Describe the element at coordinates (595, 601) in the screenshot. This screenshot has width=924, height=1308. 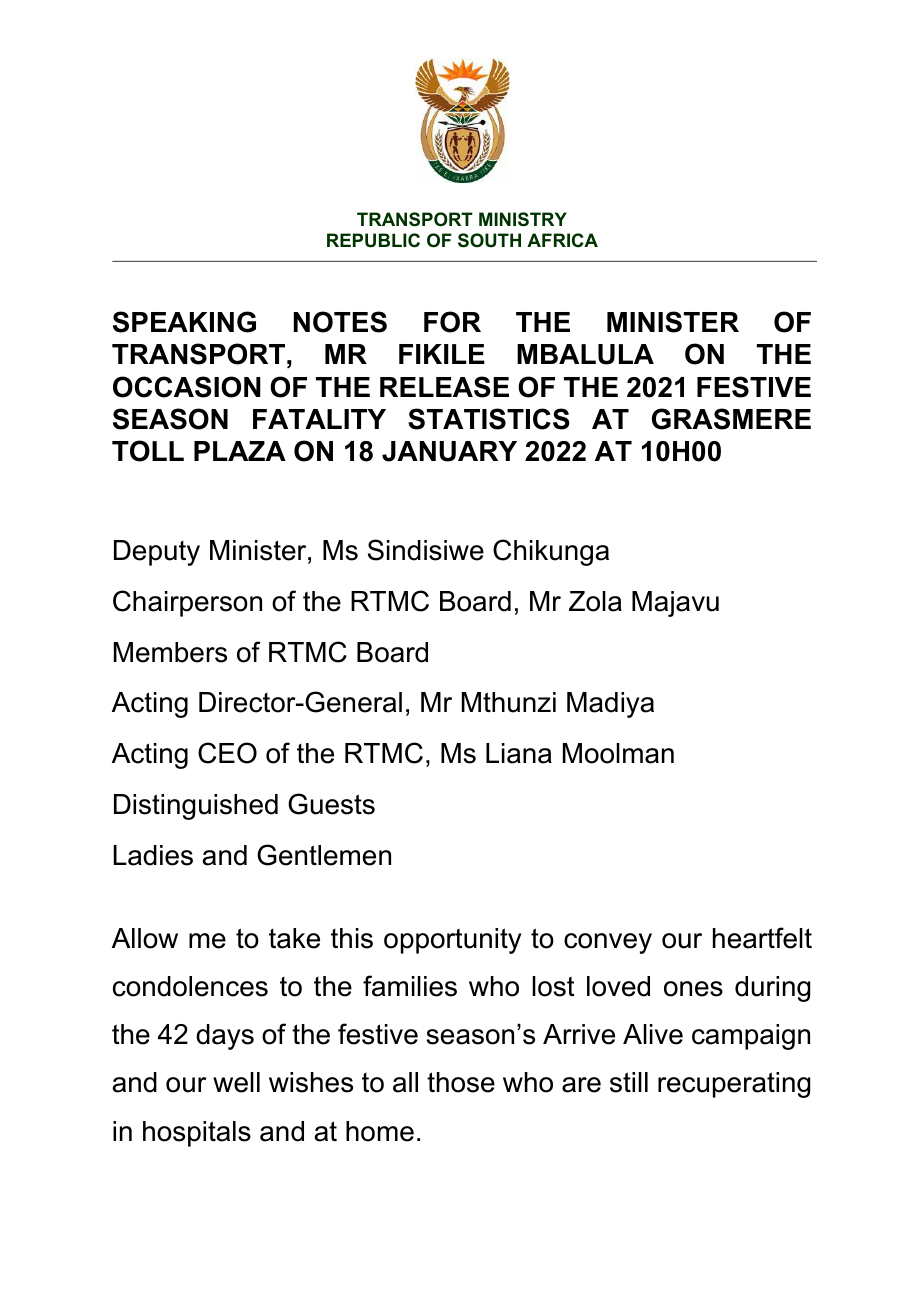
I see `Zola` at that location.
